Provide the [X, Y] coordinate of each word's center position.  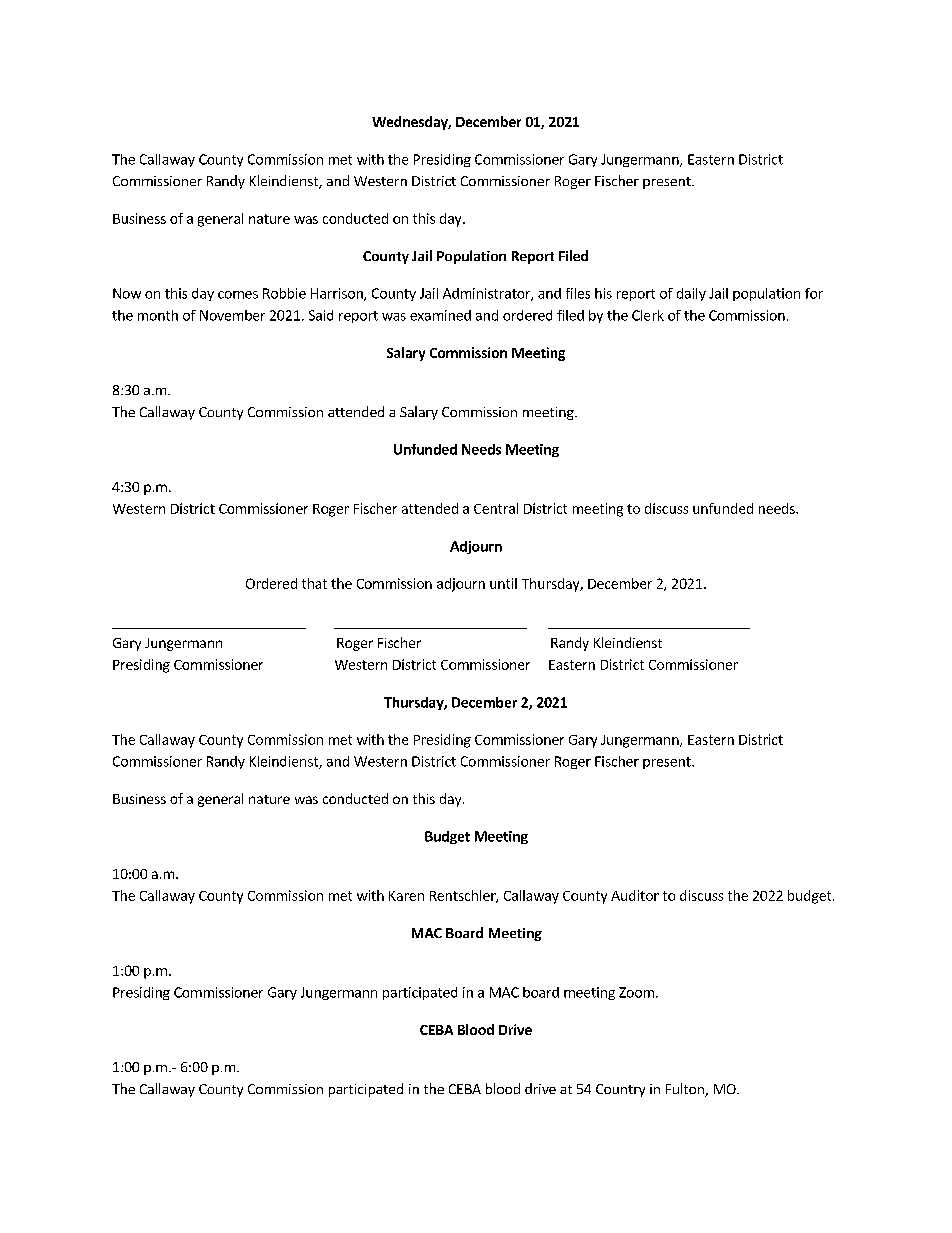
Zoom [636, 992]
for [814, 293]
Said [321, 315]
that [314, 583]
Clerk [648, 315]
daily [691, 294]
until [503, 583]
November [232, 315]
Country [620, 1090]
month [158, 315]
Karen [406, 896]
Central [496, 508]
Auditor [635, 895]
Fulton [686, 1090]
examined [440, 315]
